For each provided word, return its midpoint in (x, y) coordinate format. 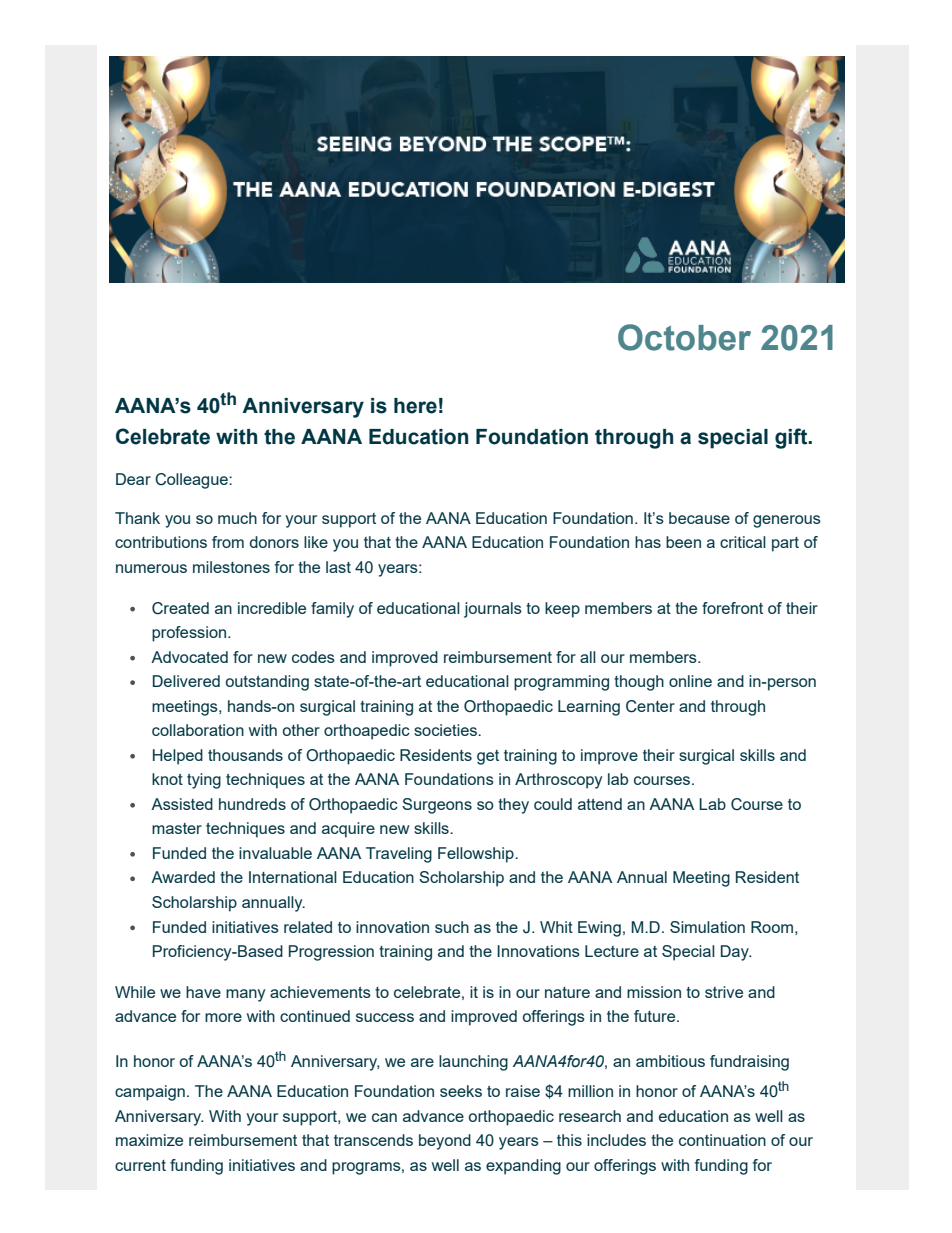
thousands (245, 755)
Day (736, 953)
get (488, 757)
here (415, 406)
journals (493, 610)
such (452, 927)
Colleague (192, 481)
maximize (149, 1140)
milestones (231, 567)
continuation (722, 1140)
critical (743, 542)
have (203, 992)
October (684, 337)
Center (650, 706)
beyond (445, 1142)
